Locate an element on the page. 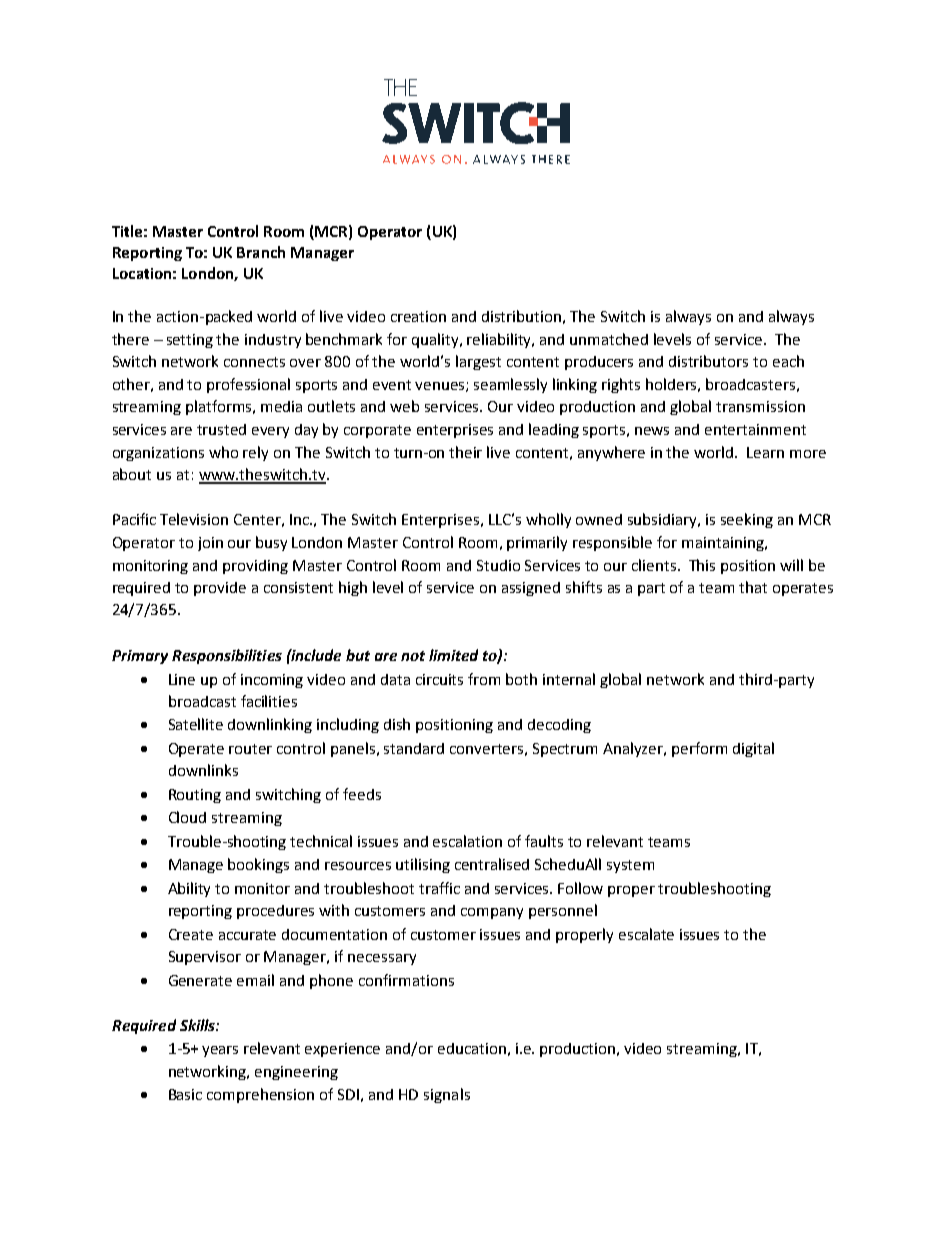 The image size is (952, 1233). Branch is located at coordinates (261, 252).
